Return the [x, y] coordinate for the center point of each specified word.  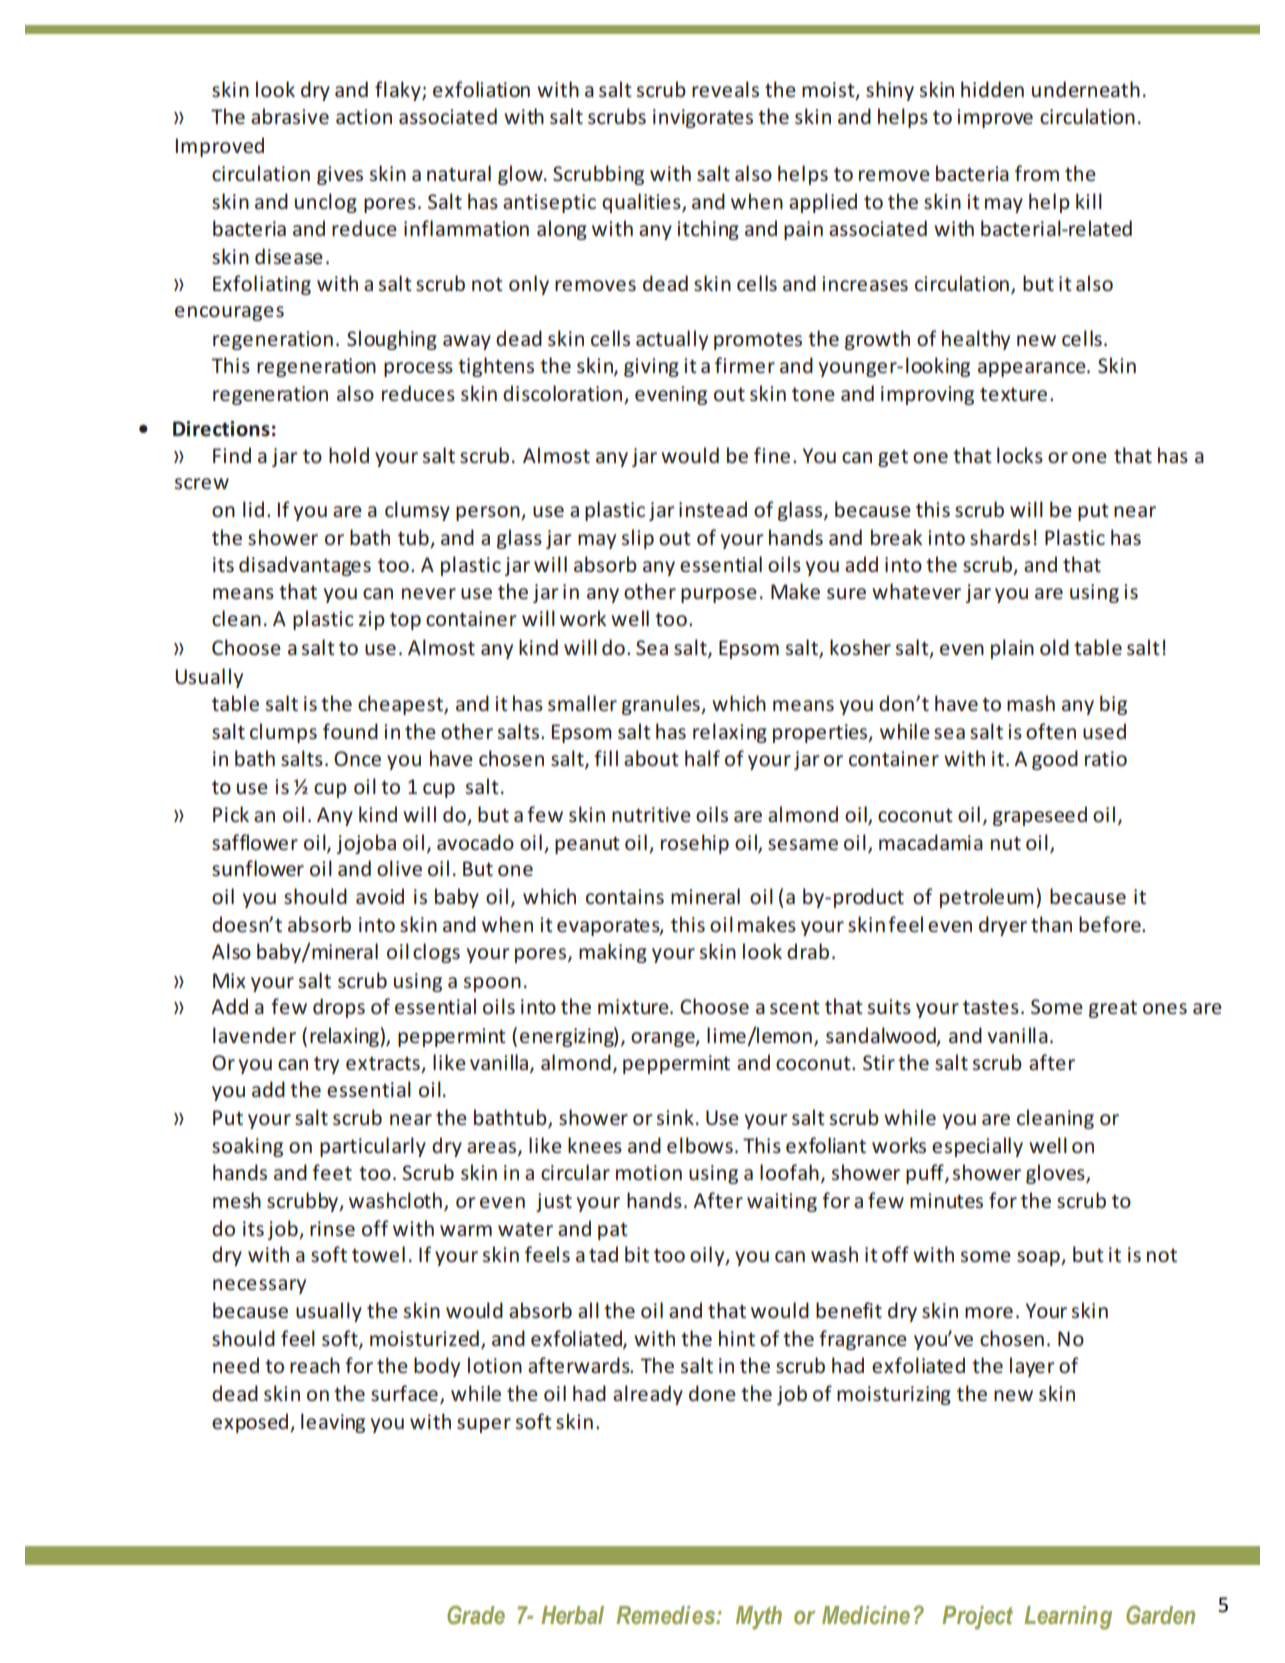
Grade [476, 1615]
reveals [725, 89]
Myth [759, 1618]
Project [977, 1618]
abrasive [290, 116]
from [1037, 173]
